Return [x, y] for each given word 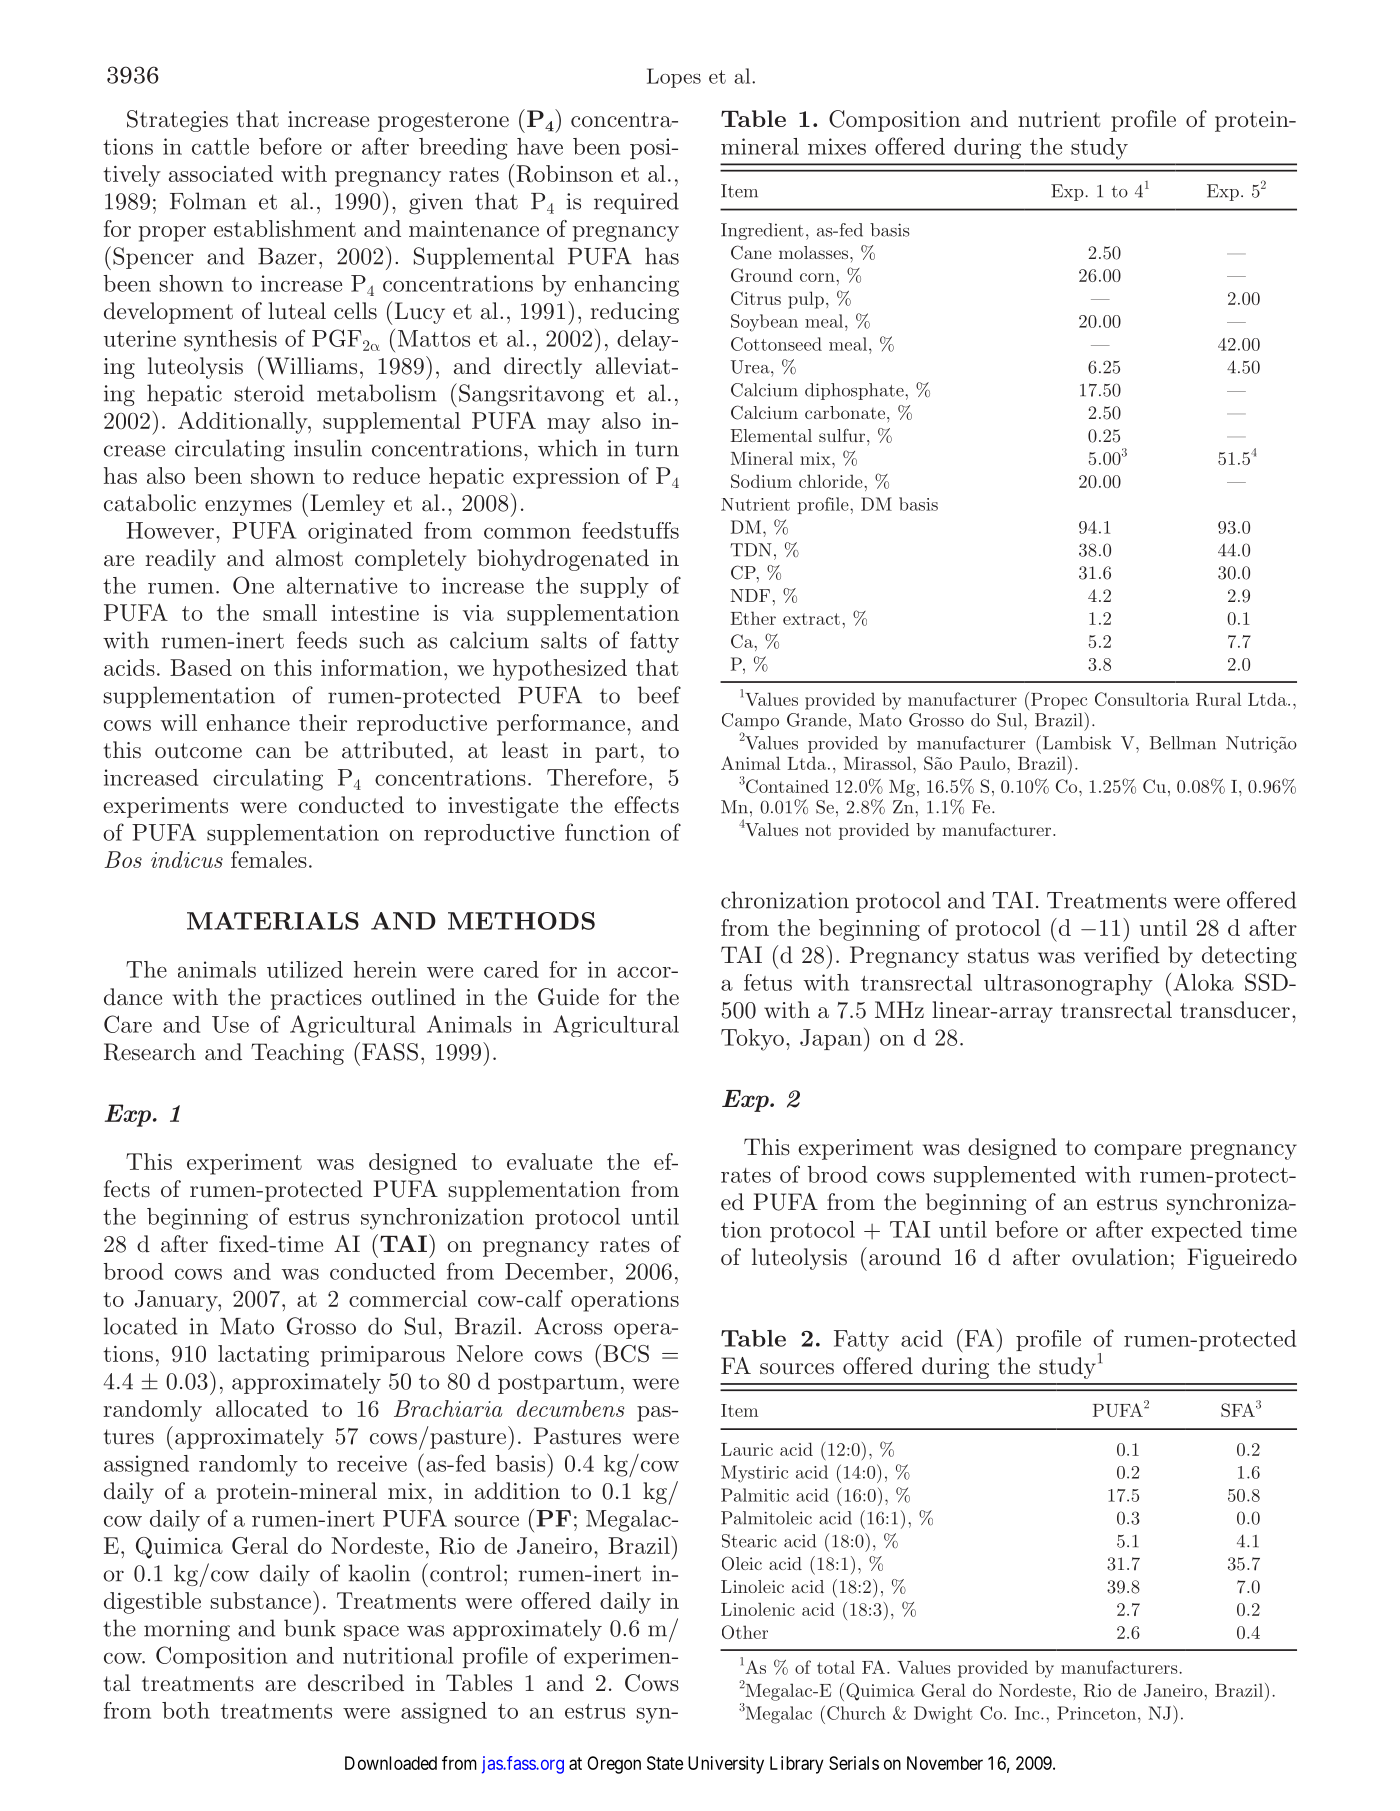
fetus [768, 982]
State [665, 1763]
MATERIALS [273, 921]
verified [1122, 955]
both [186, 1710]
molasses [815, 252]
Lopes [674, 78]
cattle [220, 146]
